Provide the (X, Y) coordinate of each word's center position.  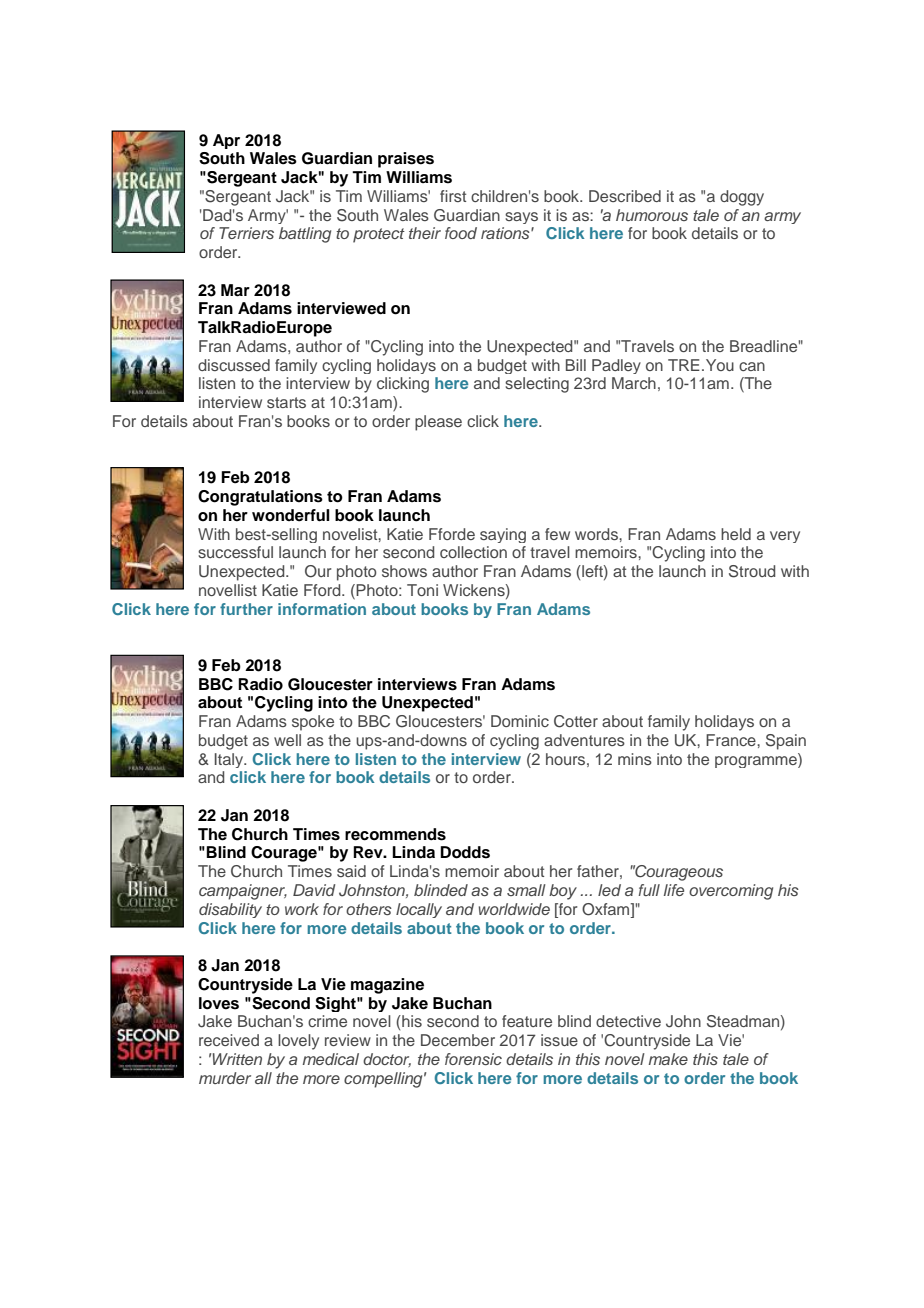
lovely (298, 1042)
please (438, 423)
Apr (226, 141)
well (287, 740)
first (453, 196)
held (736, 534)
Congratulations (260, 498)
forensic (473, 1059)
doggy (742, 198)
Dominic (520, 721)
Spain (786, 742)
